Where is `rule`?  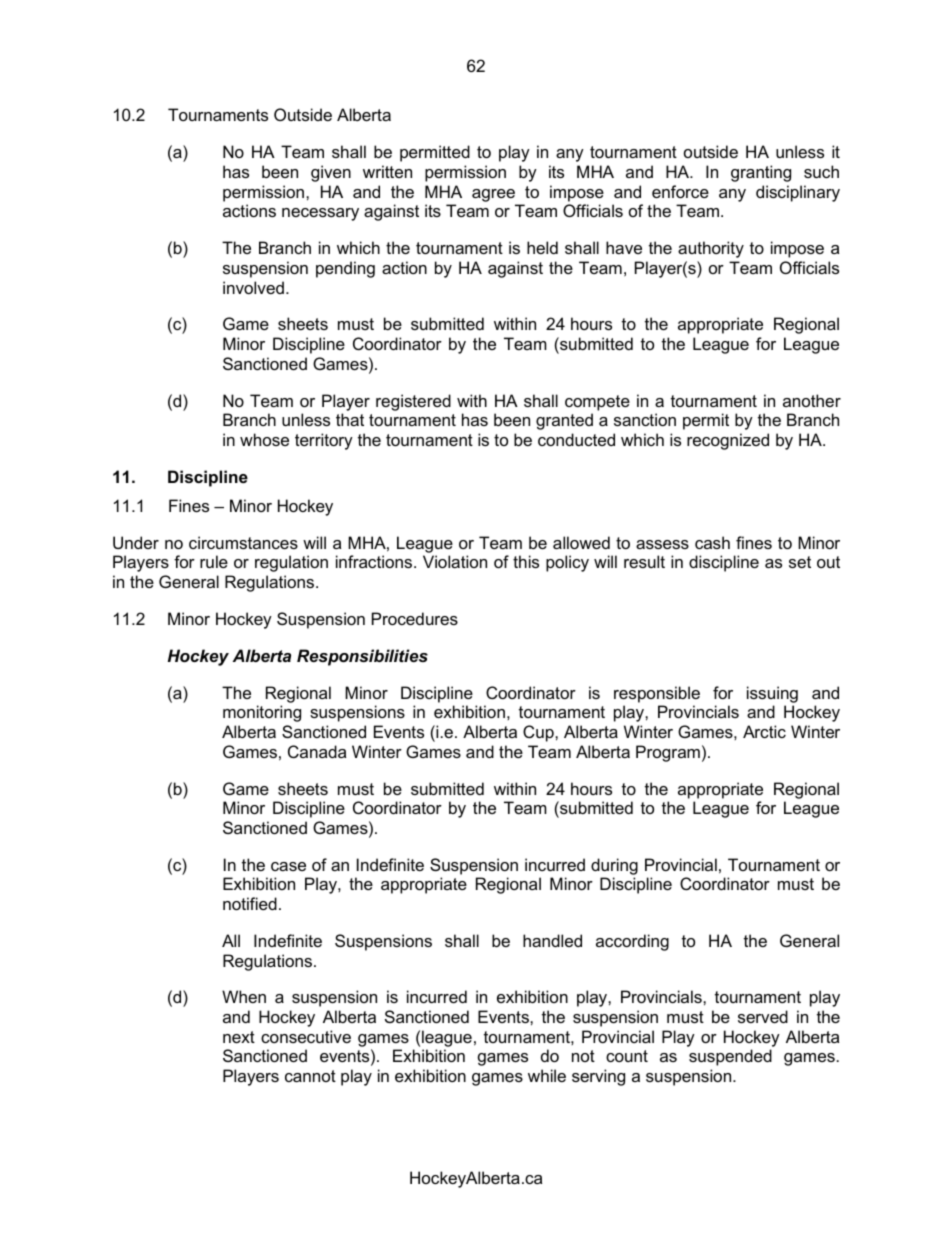
rule is located at coordinates (214, 561).
